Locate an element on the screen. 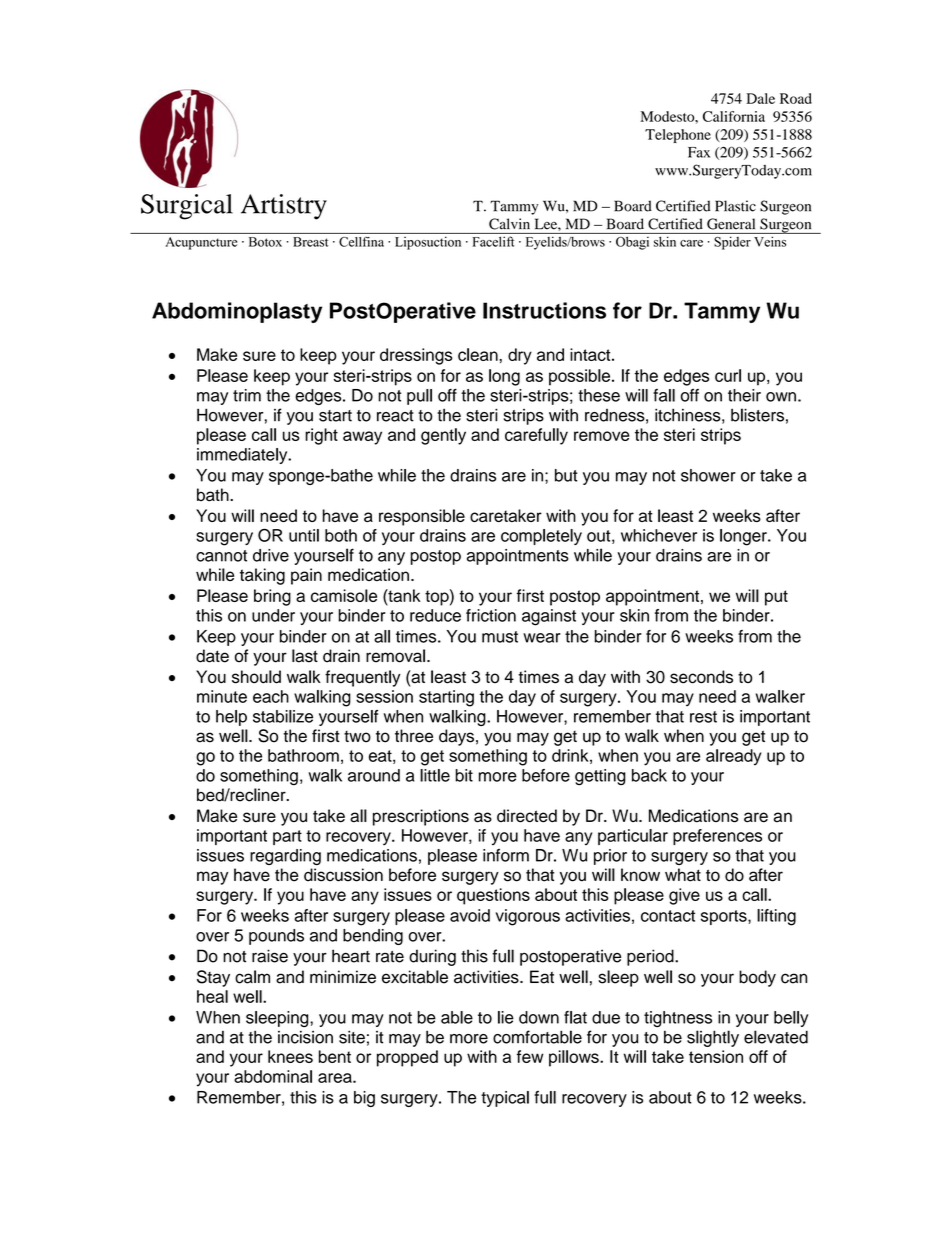 The width and height of the screenshot is (952, 1233). trim is located at coordinates (247, 395).
